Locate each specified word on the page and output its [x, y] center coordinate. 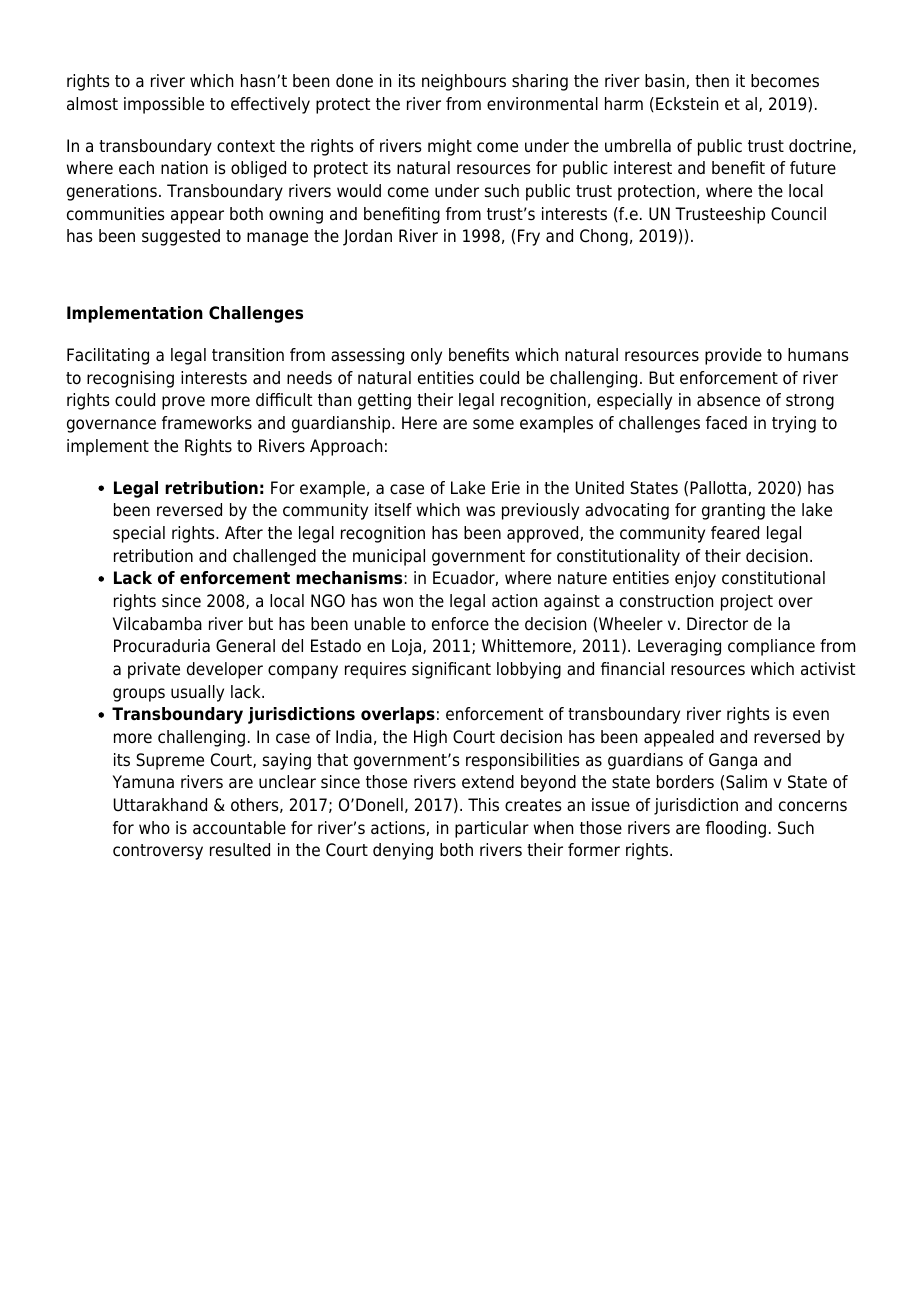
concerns [813, 806]
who [154, 828]
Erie [506, 488]
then [712, 81]
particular [492, 829]
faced [726, 423]
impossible [164, 105]
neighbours [464, 82]
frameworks [207, 423]
